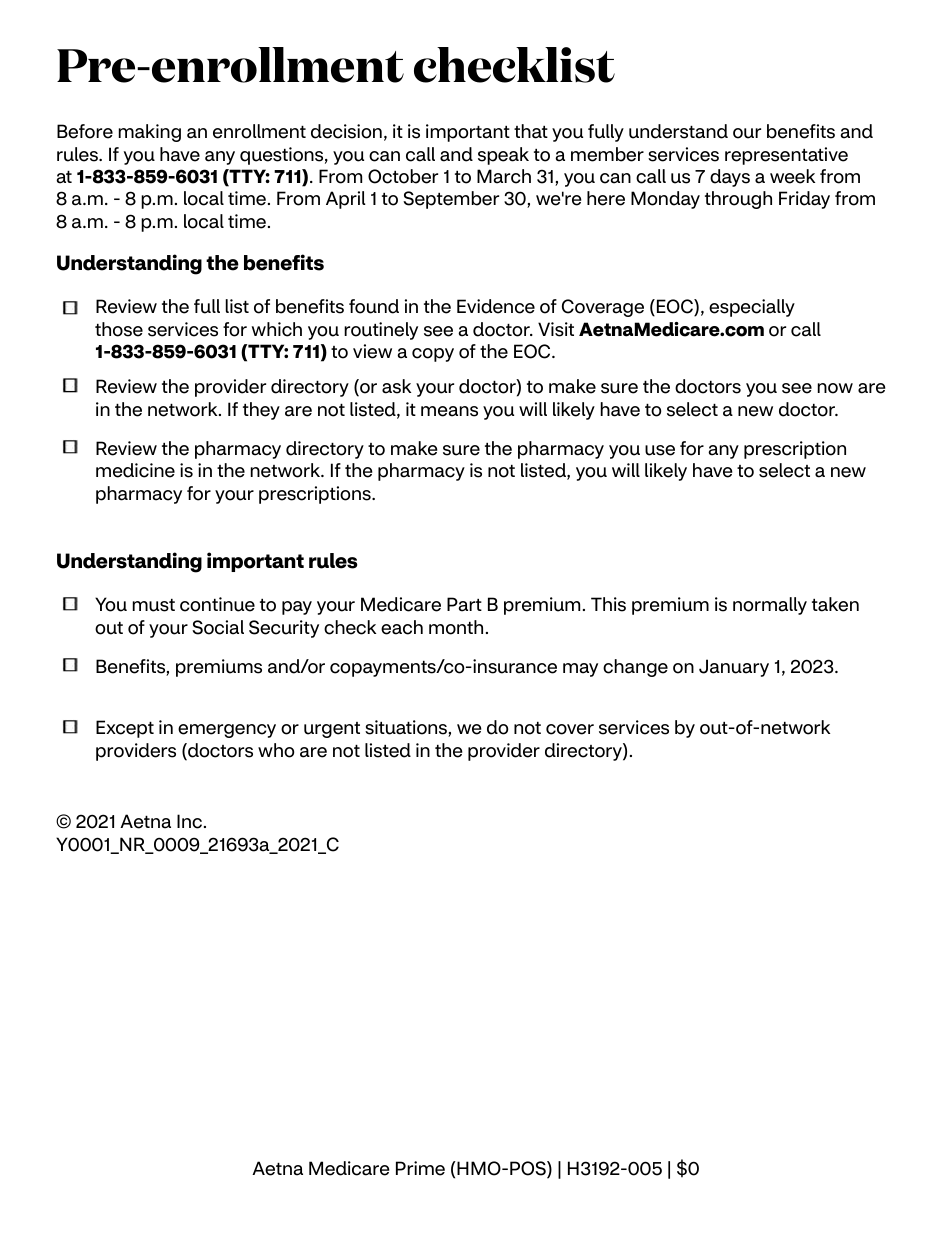 This image has width=952, height=1233. What do you see at coordinates (730, 178) in the image?
I see `days` at bounding box center [730, 178].
